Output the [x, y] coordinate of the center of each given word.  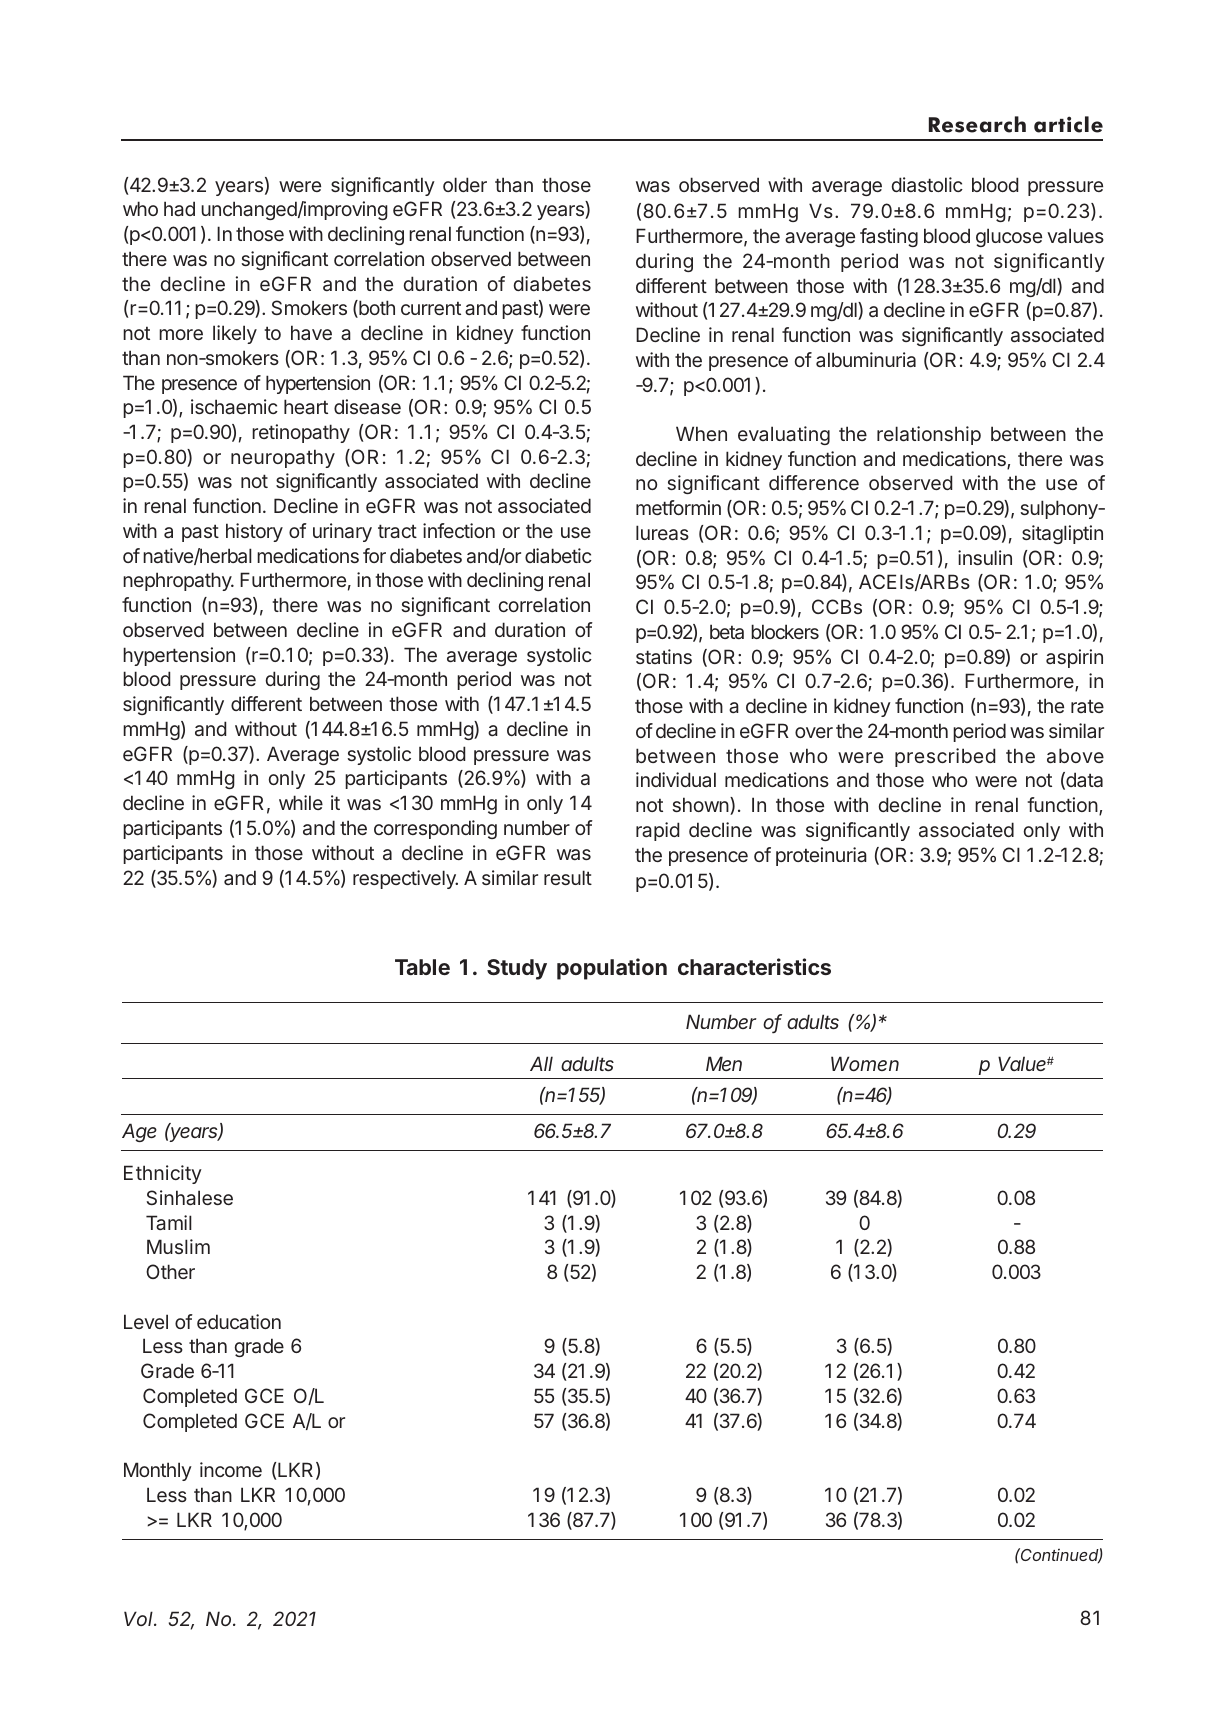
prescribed [945, 757]
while [301, 802]
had [179, 208]
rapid [657, 831]
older [465, 184]
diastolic [927, 184]
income [231, 1469]
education [239, 1321]
